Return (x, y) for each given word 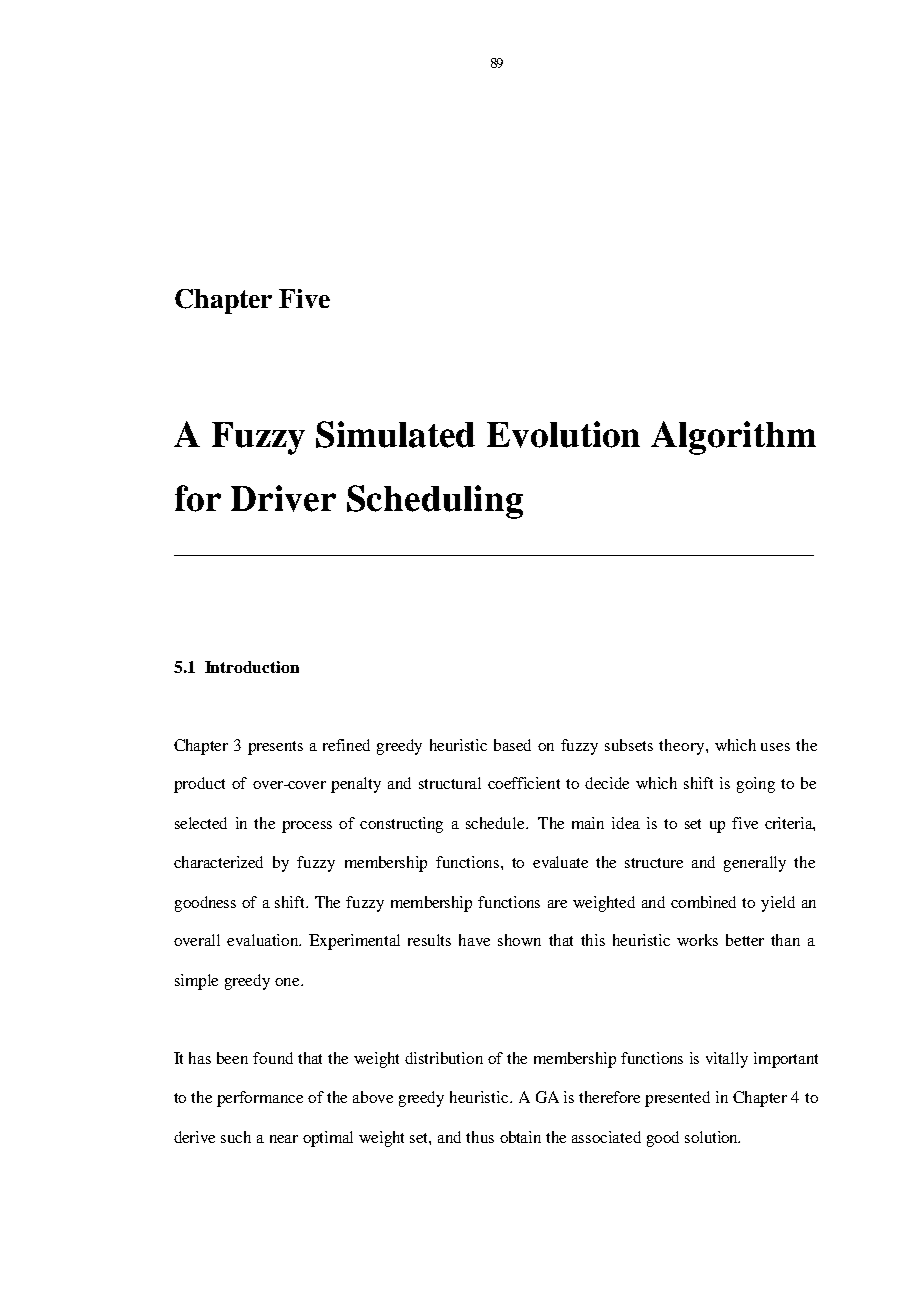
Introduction (252, 667)
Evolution (563, 434)
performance (260, 1099)
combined (703, 902)
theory (683, 747)
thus (480, 1137)
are (557, 904)
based (512, 745)
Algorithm (733, 438)
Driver (283, 498)
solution (712, 1137)
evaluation (264, 940)
